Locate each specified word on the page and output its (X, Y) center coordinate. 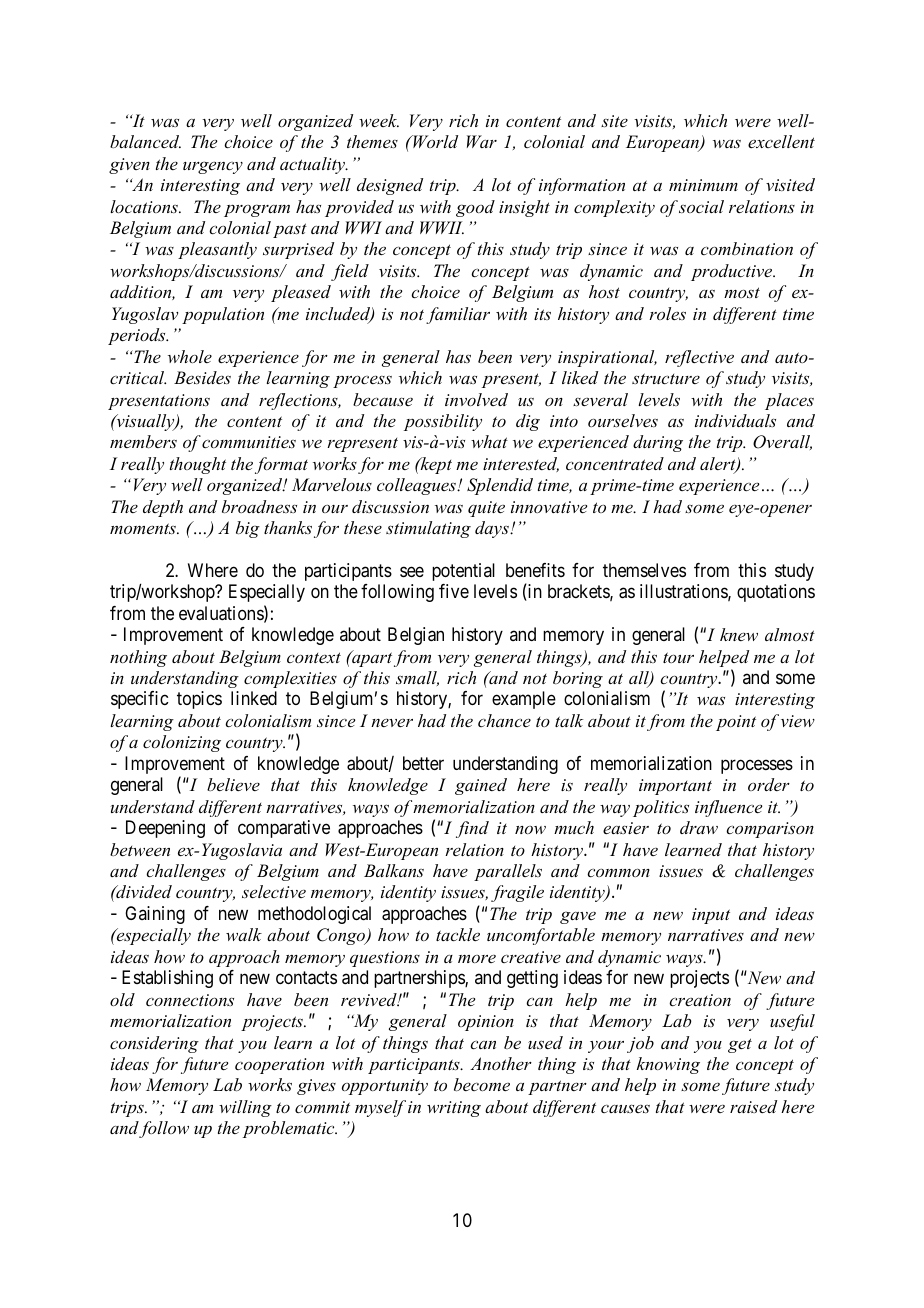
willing (245, 1108)
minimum (703, 185)
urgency (213, 167)
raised (753, 1106)
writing (454, 1109)
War (482, 141)
